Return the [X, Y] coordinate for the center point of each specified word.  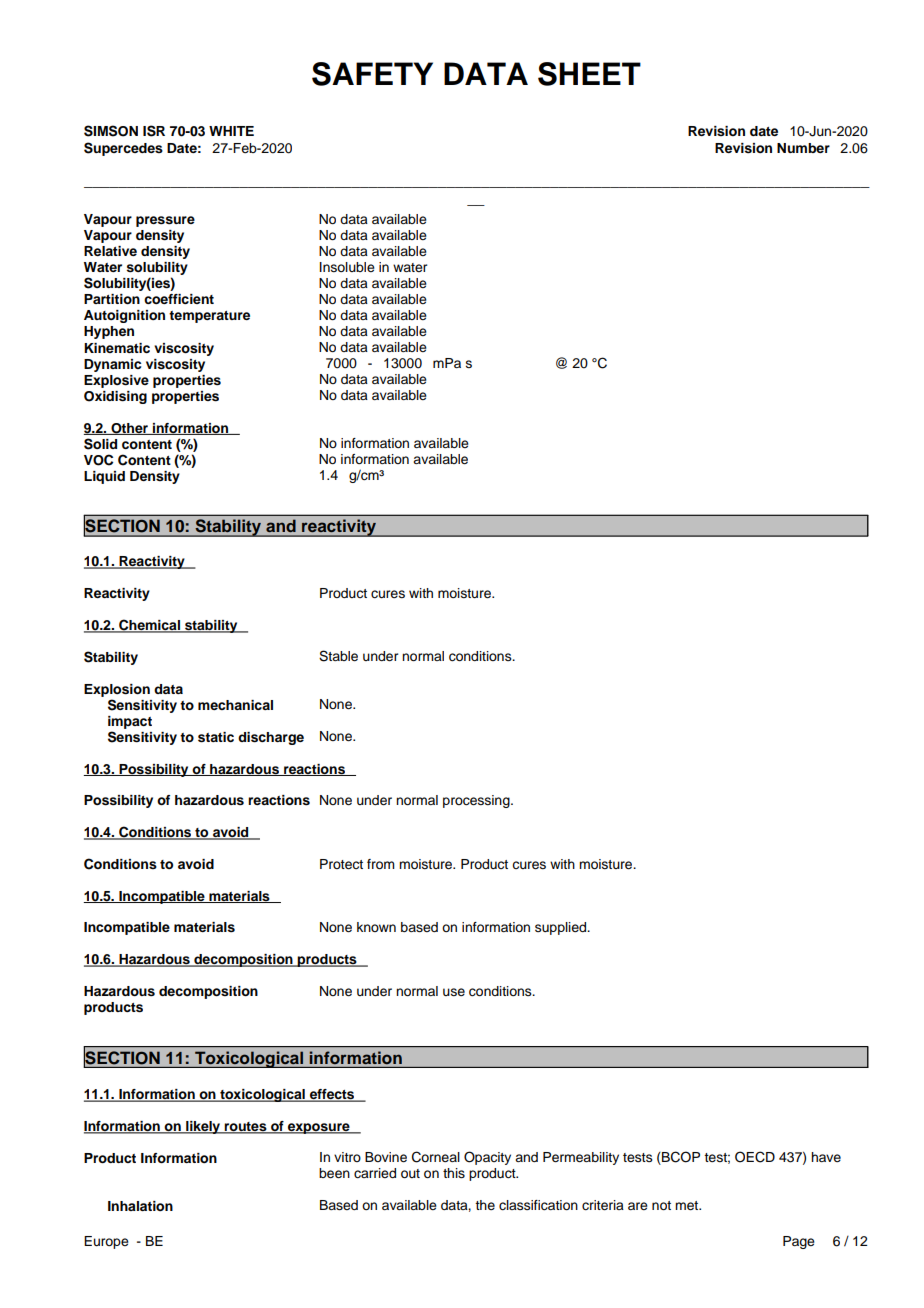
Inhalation [140, 1206]
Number [803, 148]
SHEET [589, 74]
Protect [341, 864]
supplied [562, 928]
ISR [154, 131]
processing [477, 801]
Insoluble [347, 267]
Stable [338, 656]
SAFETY [372, 74]
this [454, 1173]
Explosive [116, 381]
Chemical [149, 626]
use [454, 992]
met [688, 1206]
